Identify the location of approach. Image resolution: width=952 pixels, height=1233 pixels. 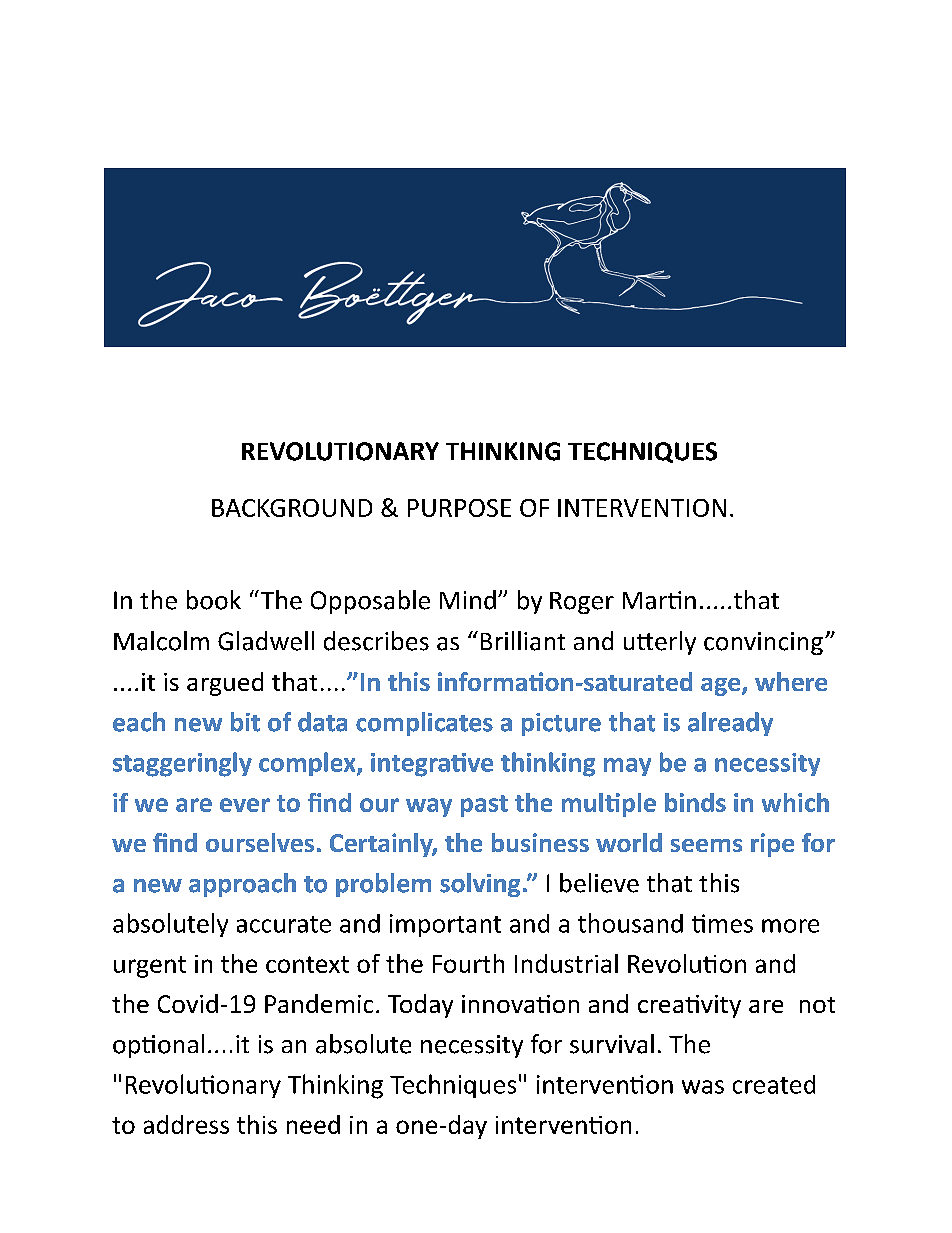
(242, 885).
